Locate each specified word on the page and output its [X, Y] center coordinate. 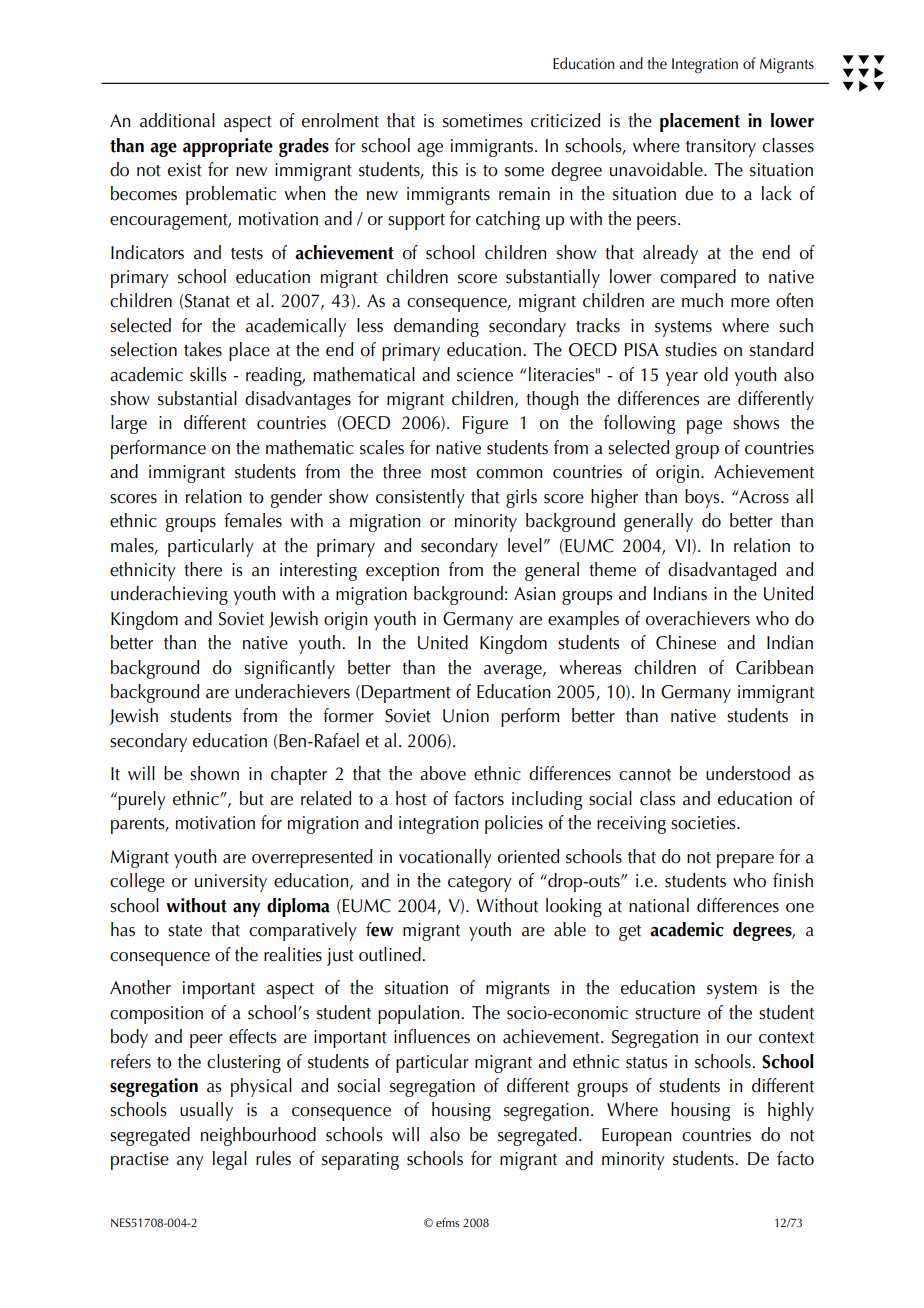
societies [704, 823]
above [443, 773]
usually [206, 1111]
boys [703, 498]
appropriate [228, 147]
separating [360, 1161]
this [445, 169]
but [252, 798]
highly [791, 1111]
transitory [721, 148]
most [449, 473]
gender [296, 498]
